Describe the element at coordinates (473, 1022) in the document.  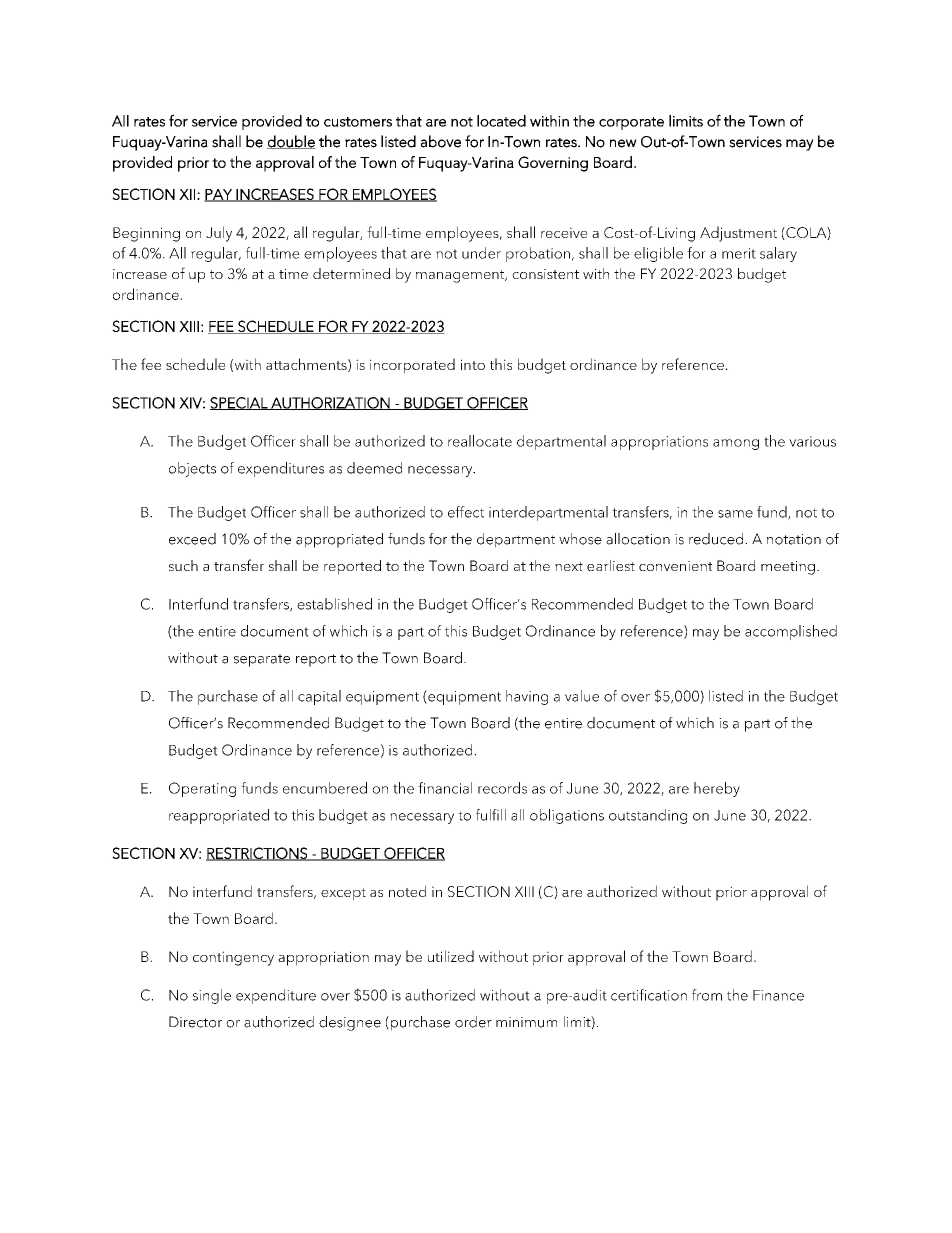
I see `order` at that location.
